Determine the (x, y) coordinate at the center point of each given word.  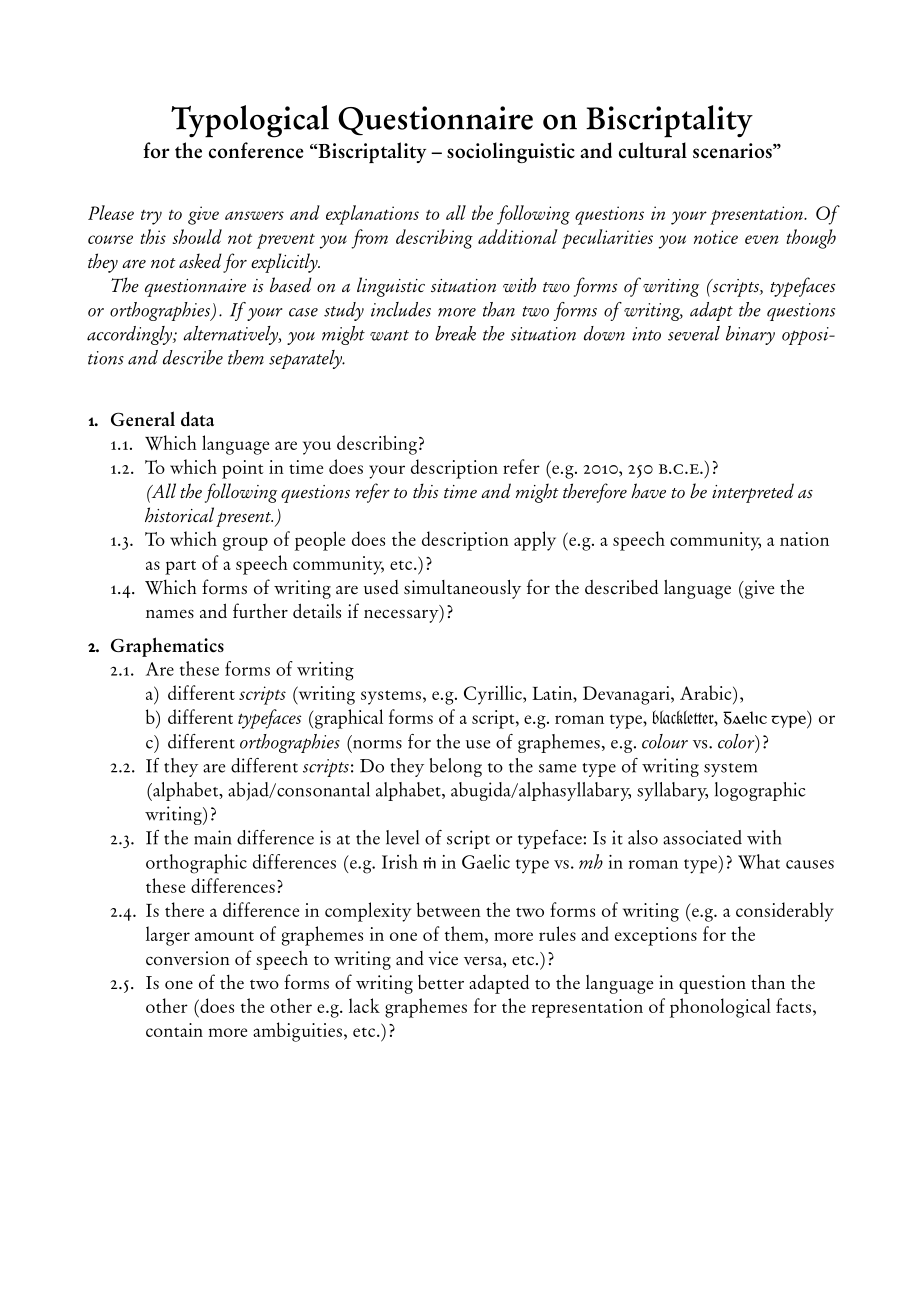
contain (174, 1030)
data (197, 418)
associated (702, 837)
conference (256, 150)
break (455, 333)
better (441, 982)
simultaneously (462, 589)
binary (750, 335)
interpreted (753, 493)
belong (456, 767)
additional (518, 236)
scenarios (733, 151)
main (213, 837)
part (180, 567)
